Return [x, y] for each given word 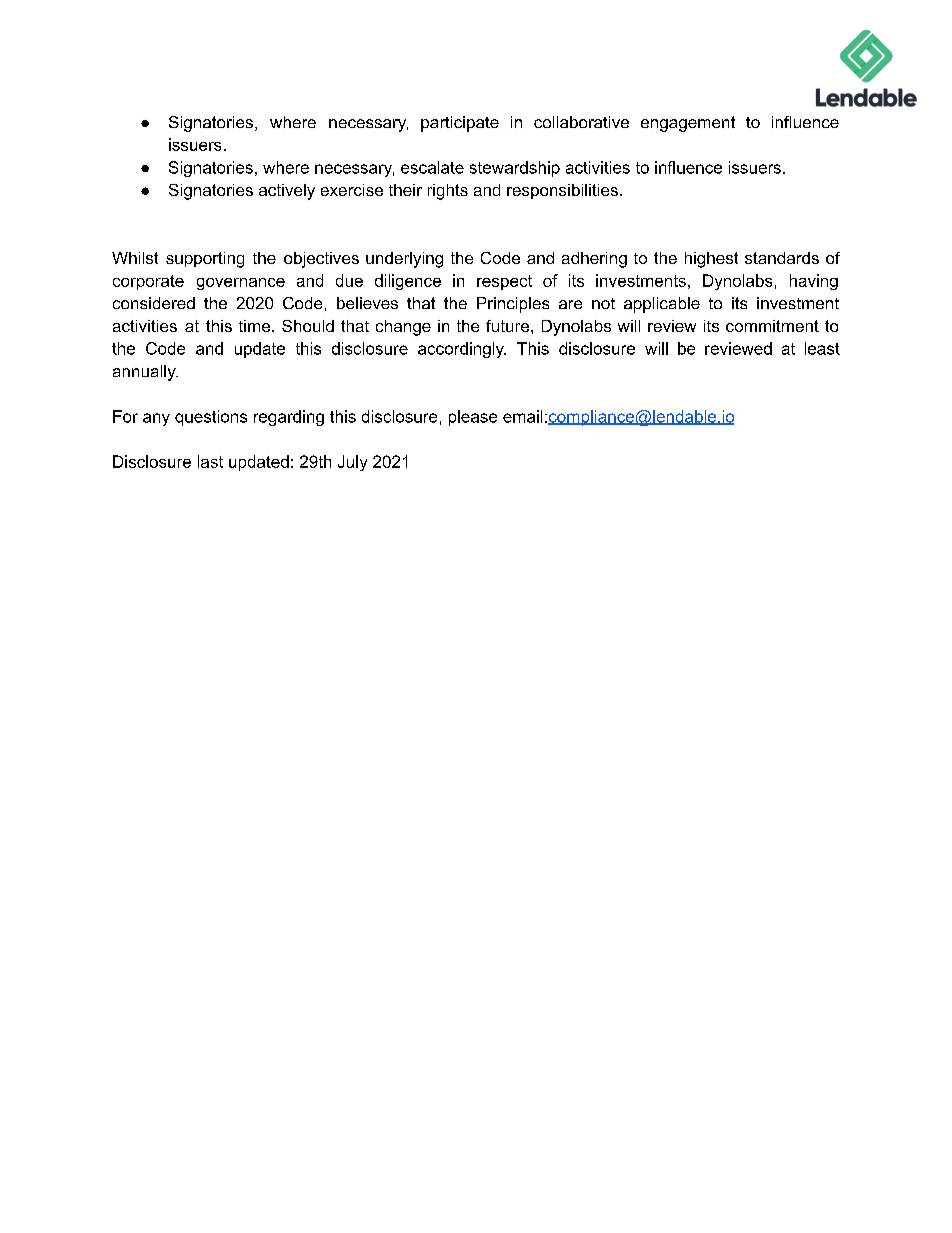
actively [287, 192]
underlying [404, 260]
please [473, 418]
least [822, 348]
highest [711, 260]
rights [448, 192]
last [210, 461]
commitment [772, 326]
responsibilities [562, 191]
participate [460, 124]
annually [145, 373]
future [509, 326]
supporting [205, 260]
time [256, 326]
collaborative [581, 122]
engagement [688, 124]
